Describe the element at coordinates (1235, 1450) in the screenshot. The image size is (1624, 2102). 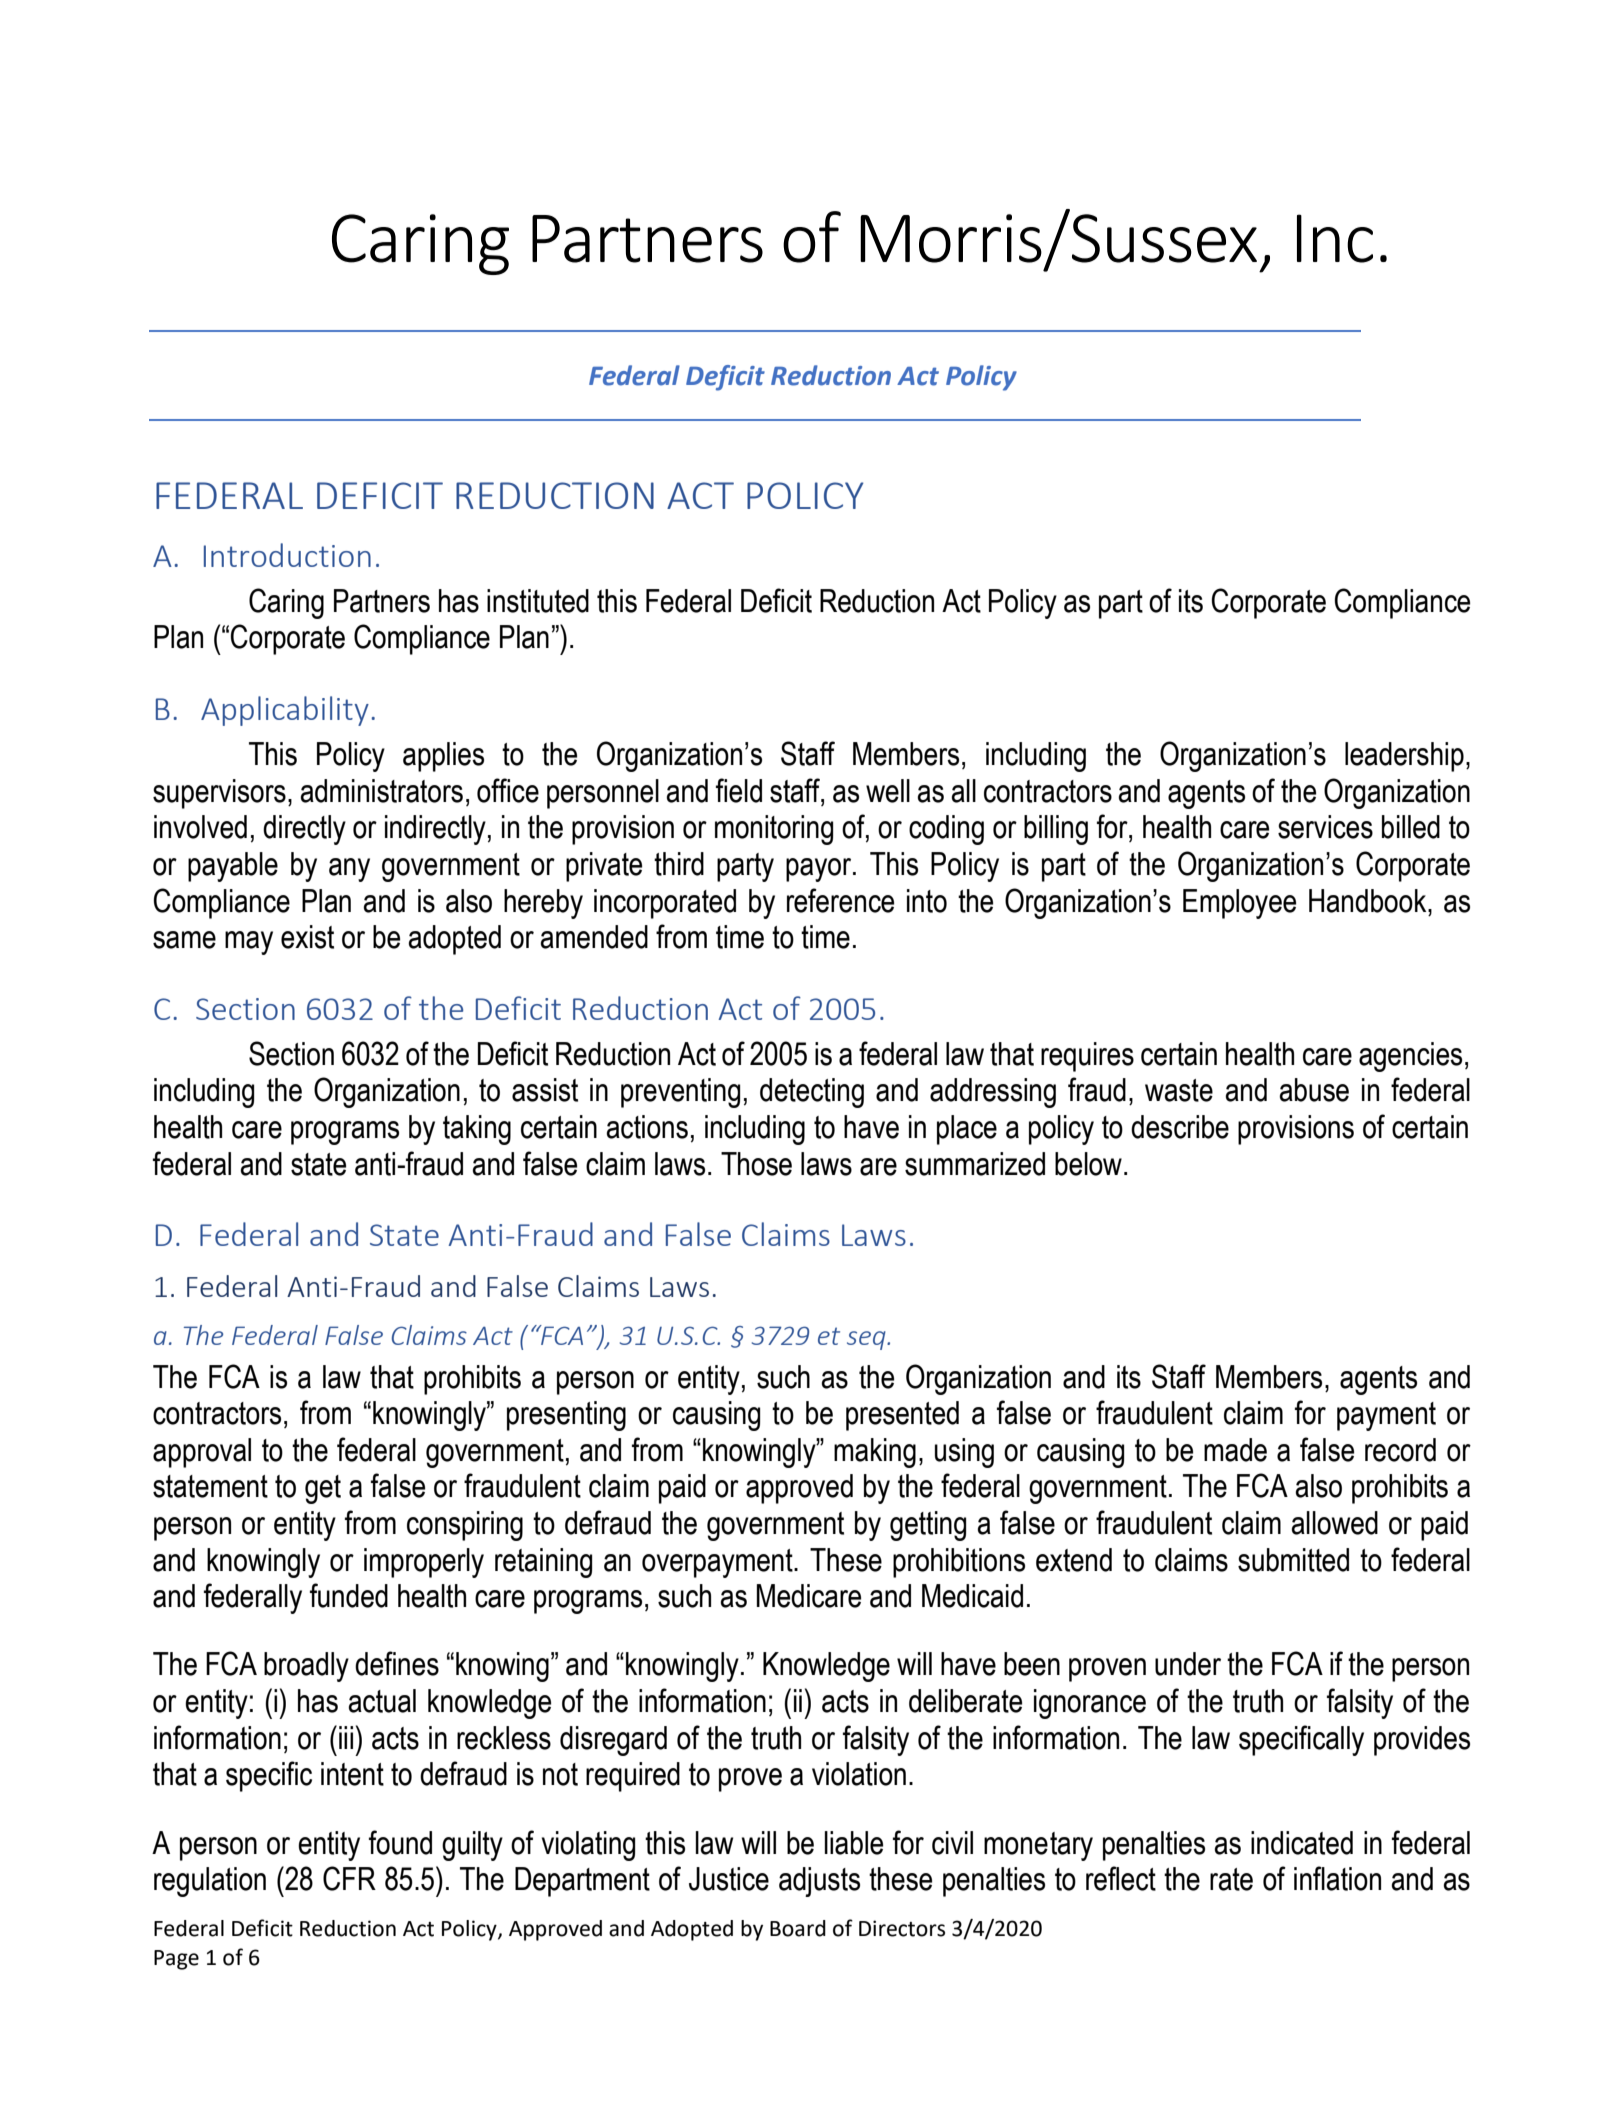
I see `made` at that location.
